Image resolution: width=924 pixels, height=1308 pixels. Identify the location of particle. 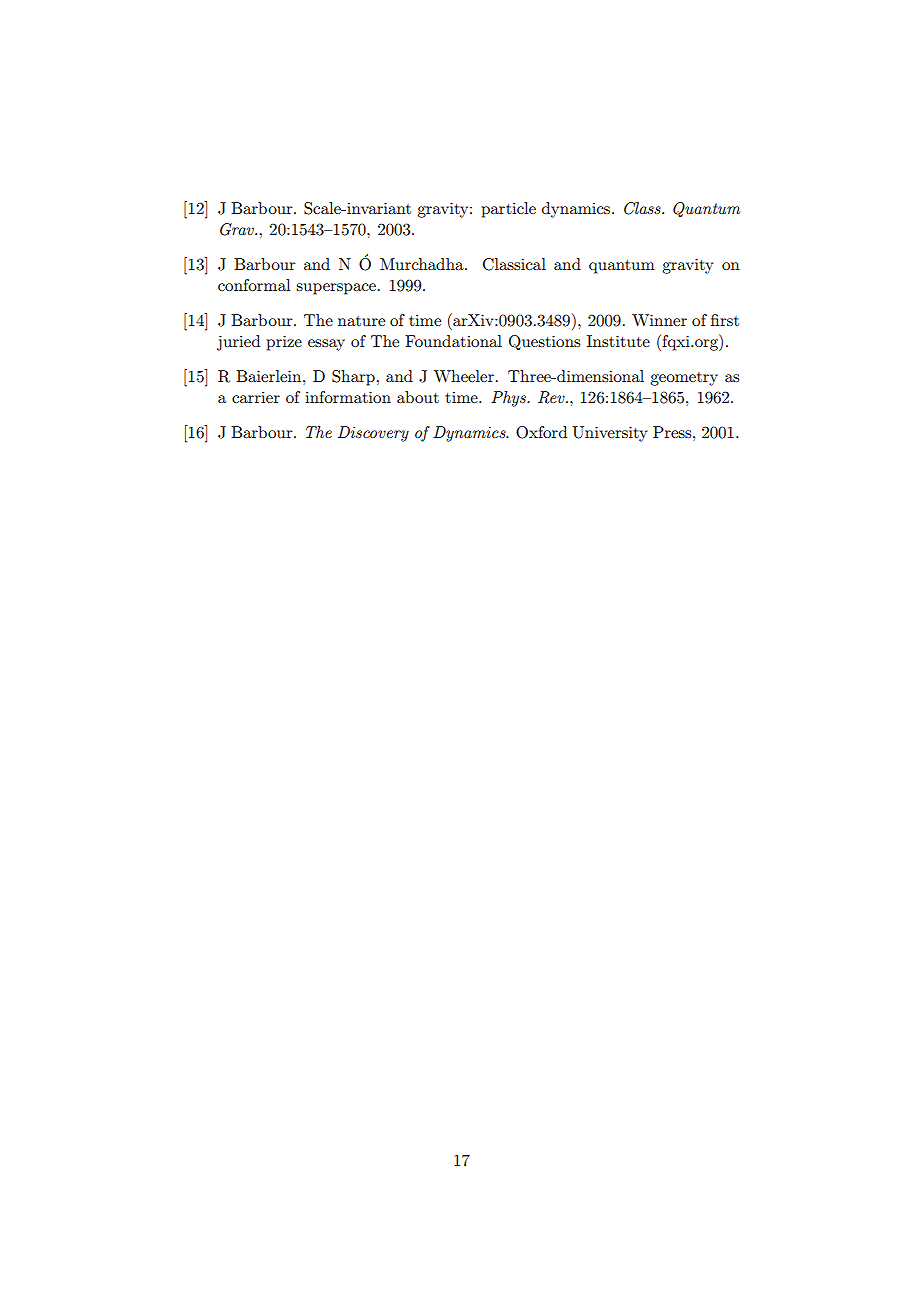
(508, 210).
